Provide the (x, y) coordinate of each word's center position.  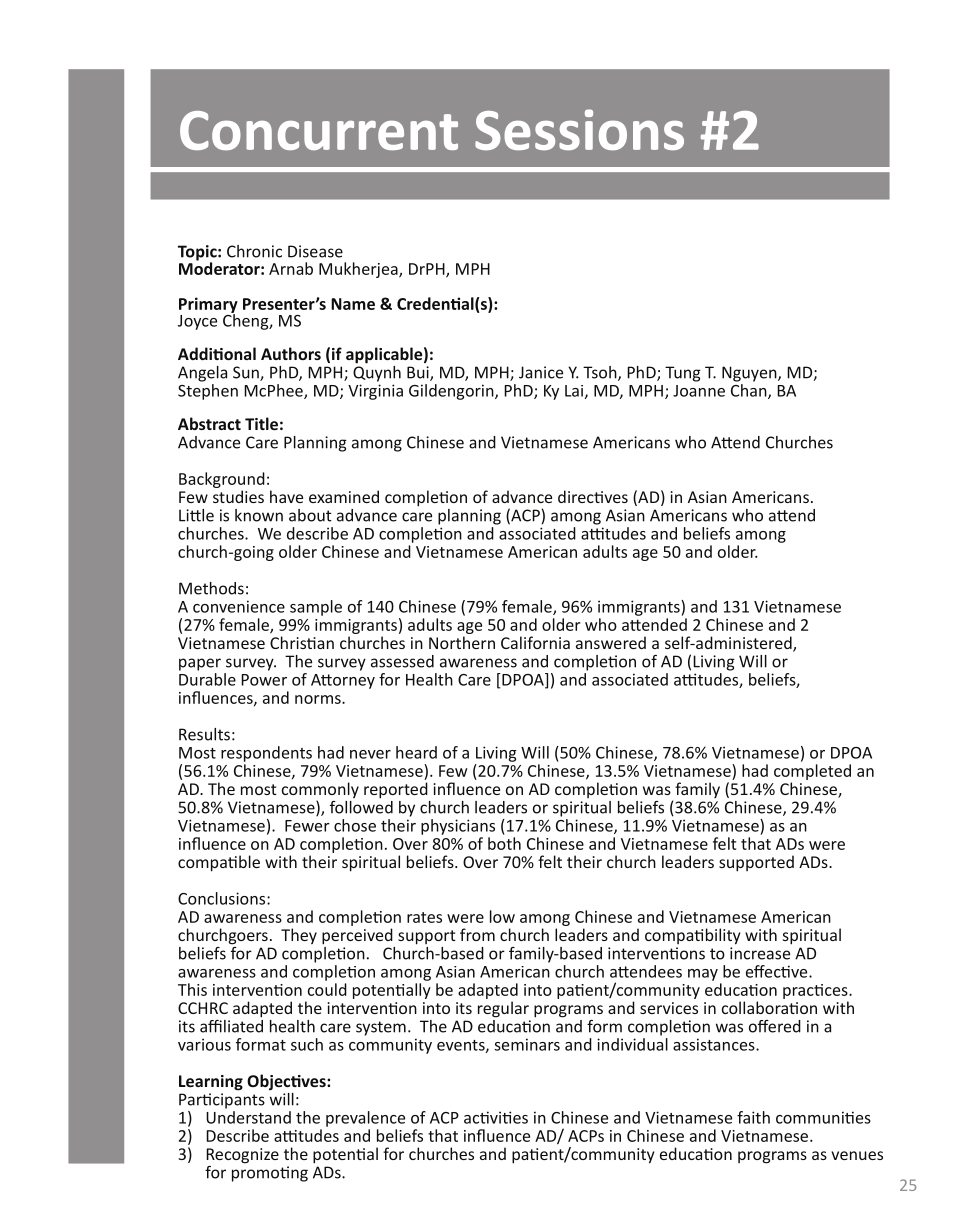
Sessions (579, 129)
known (259, 515)
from (477, 934)
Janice (541, 372)
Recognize (242, 1156)
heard (416, 752)
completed (812, 772)
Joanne (699, 391)
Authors (291, 353)
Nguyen (750, 374)
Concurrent (319, 130)
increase (760, 953)
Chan (750, 390)
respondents (266, 754)
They (299, 936)
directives (593, 496)
